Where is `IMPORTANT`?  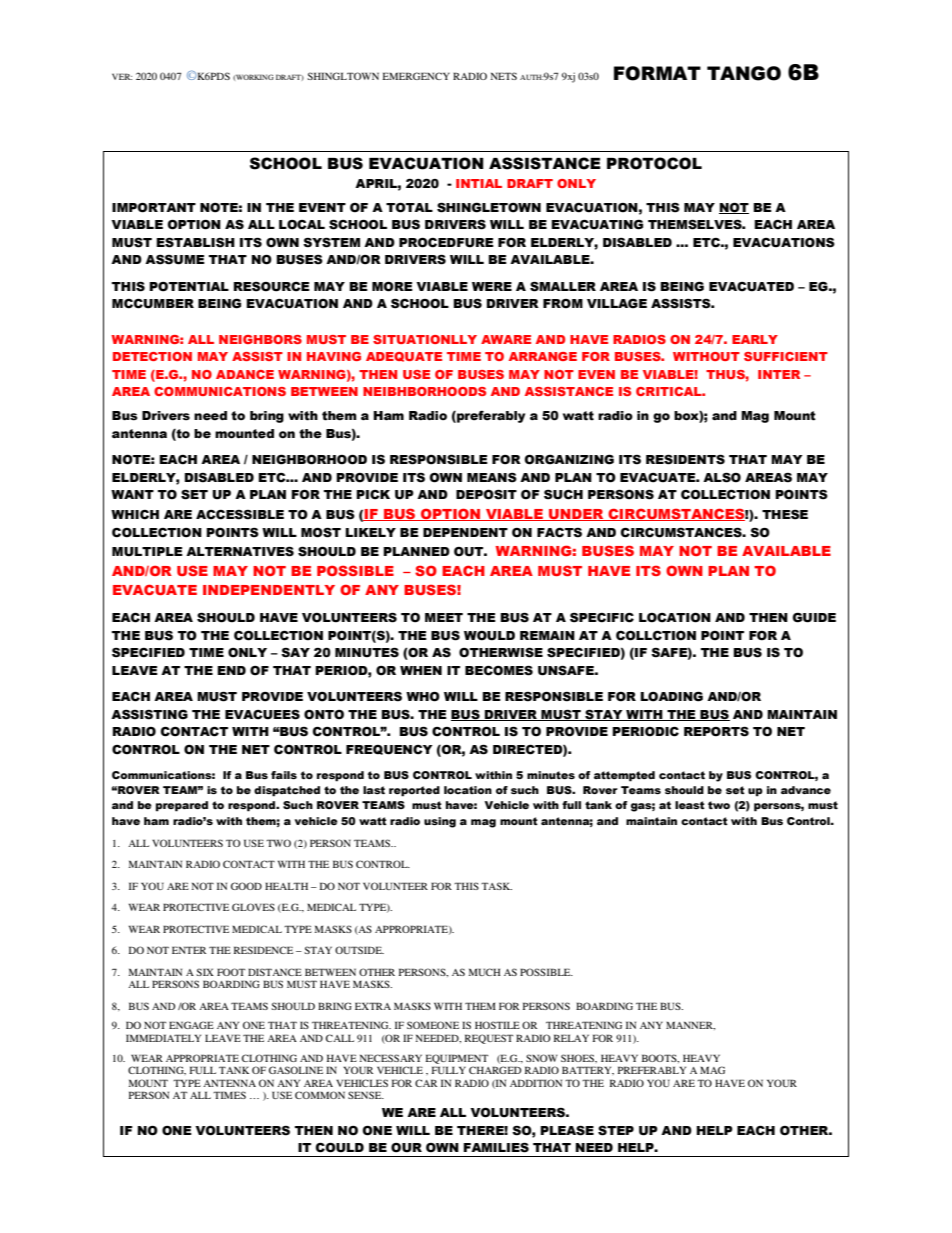
IMPORTANT is located at coordinates (154, 208).
